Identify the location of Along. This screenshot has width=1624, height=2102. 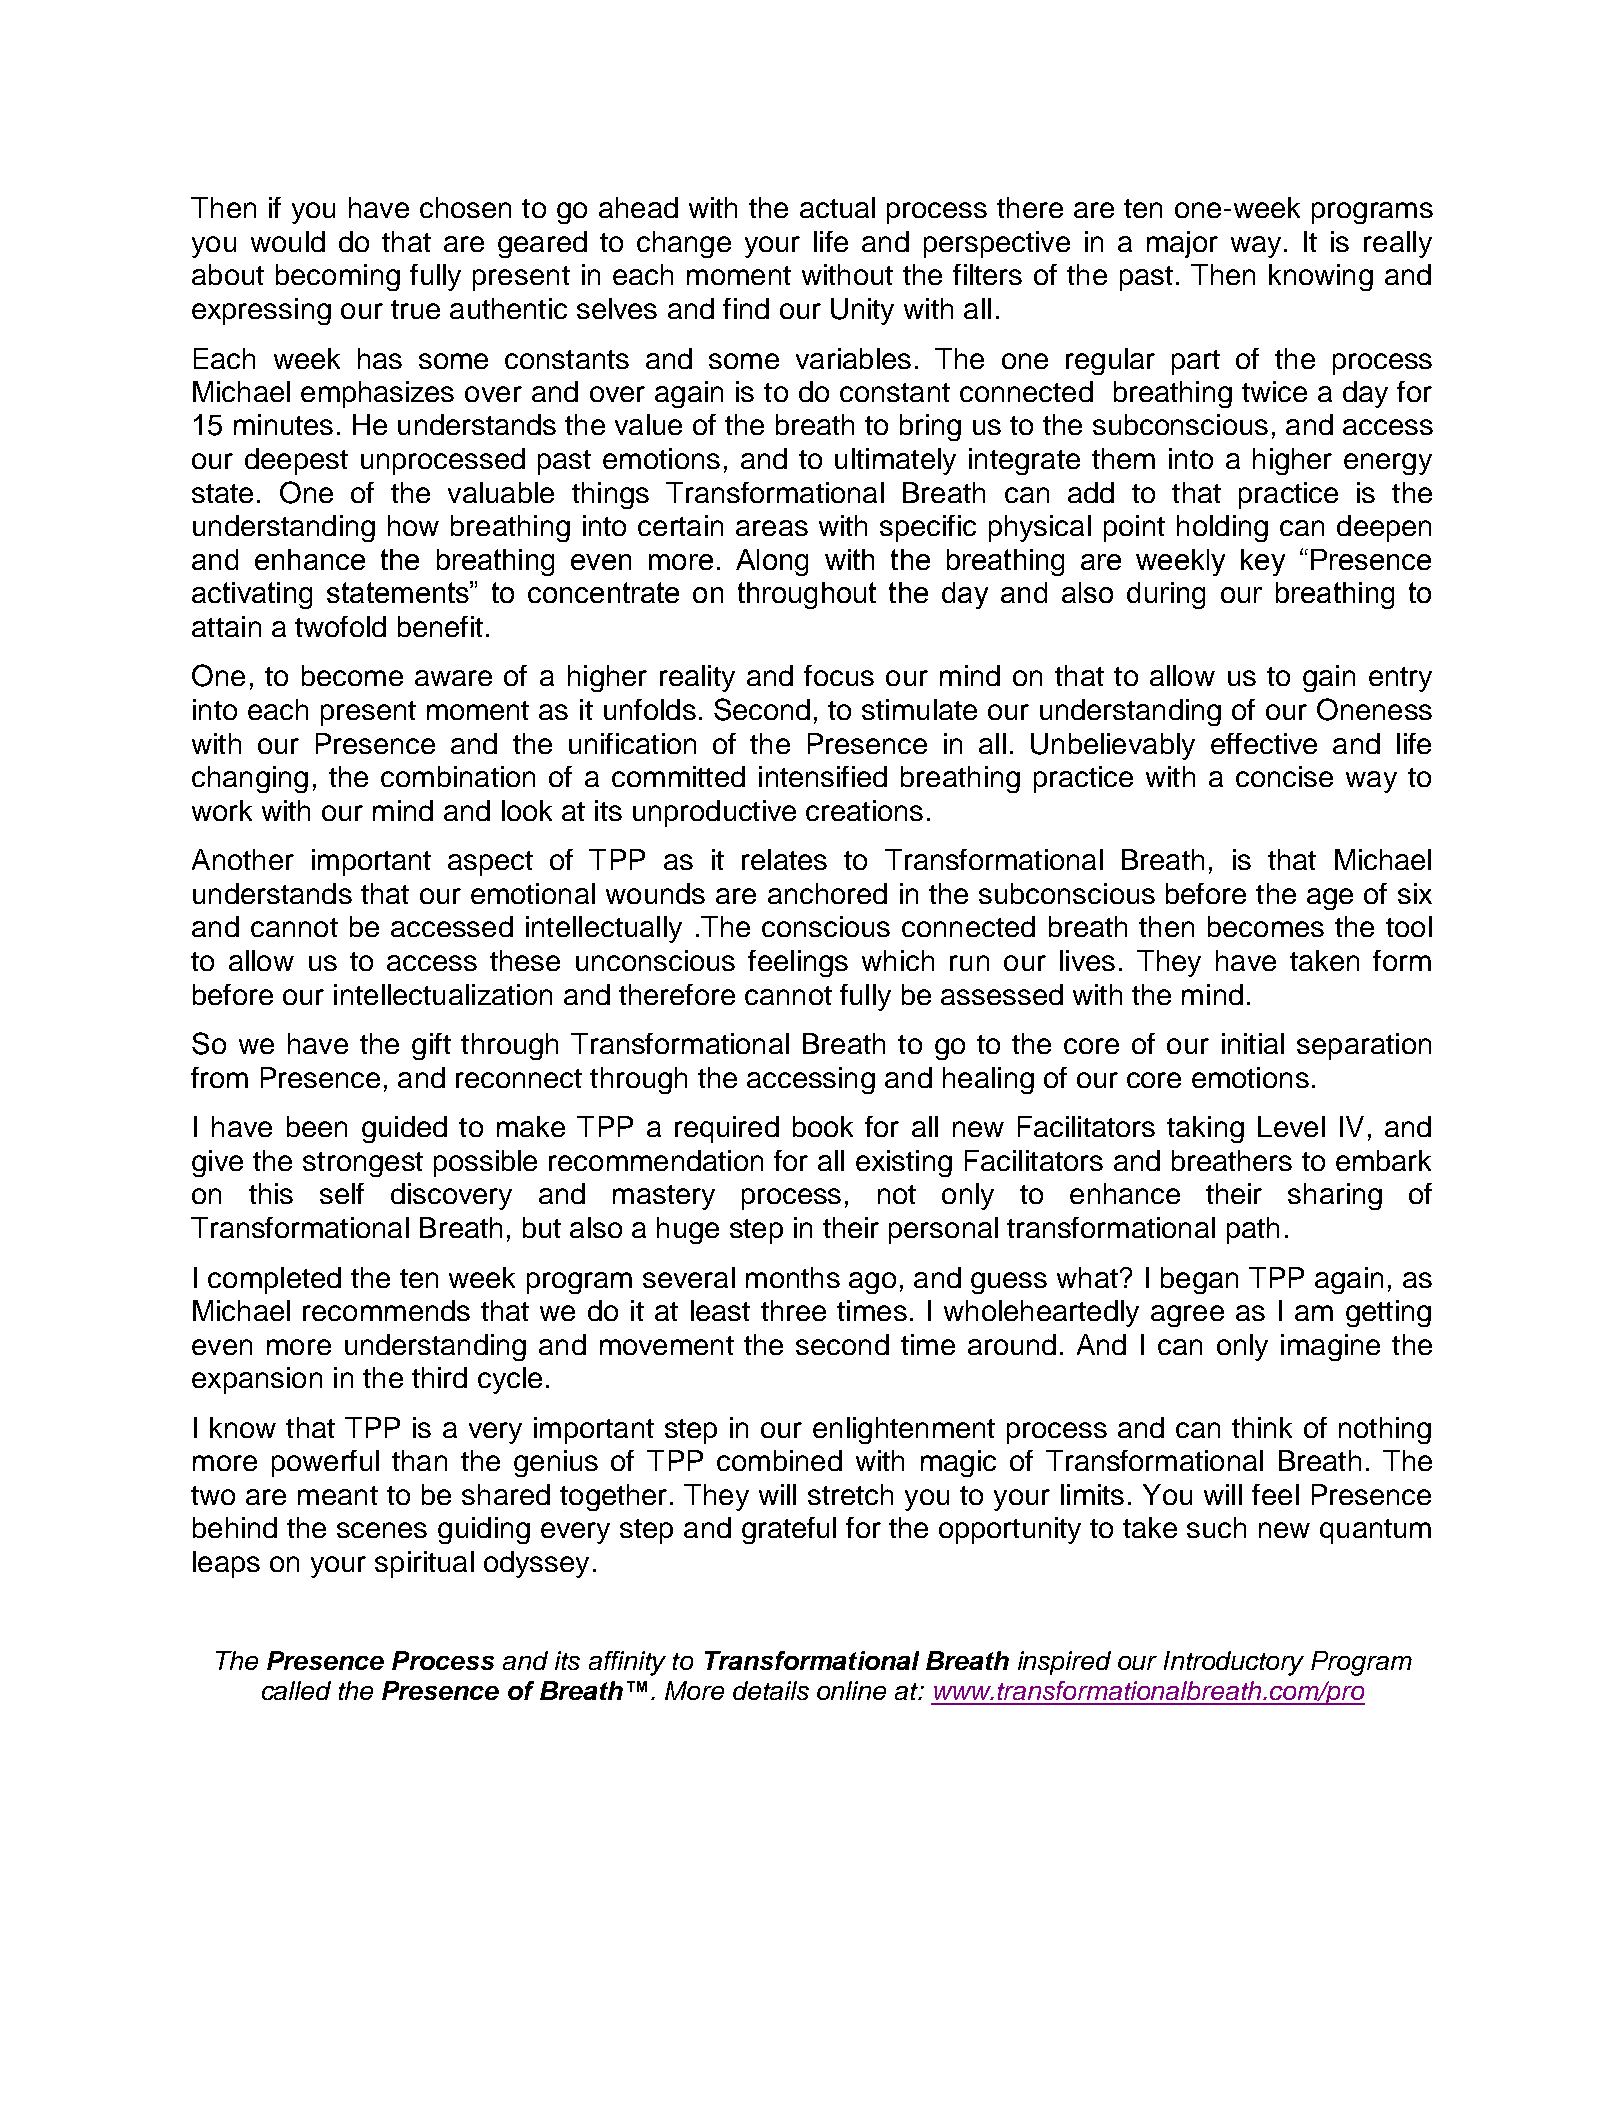
(772, 562).
